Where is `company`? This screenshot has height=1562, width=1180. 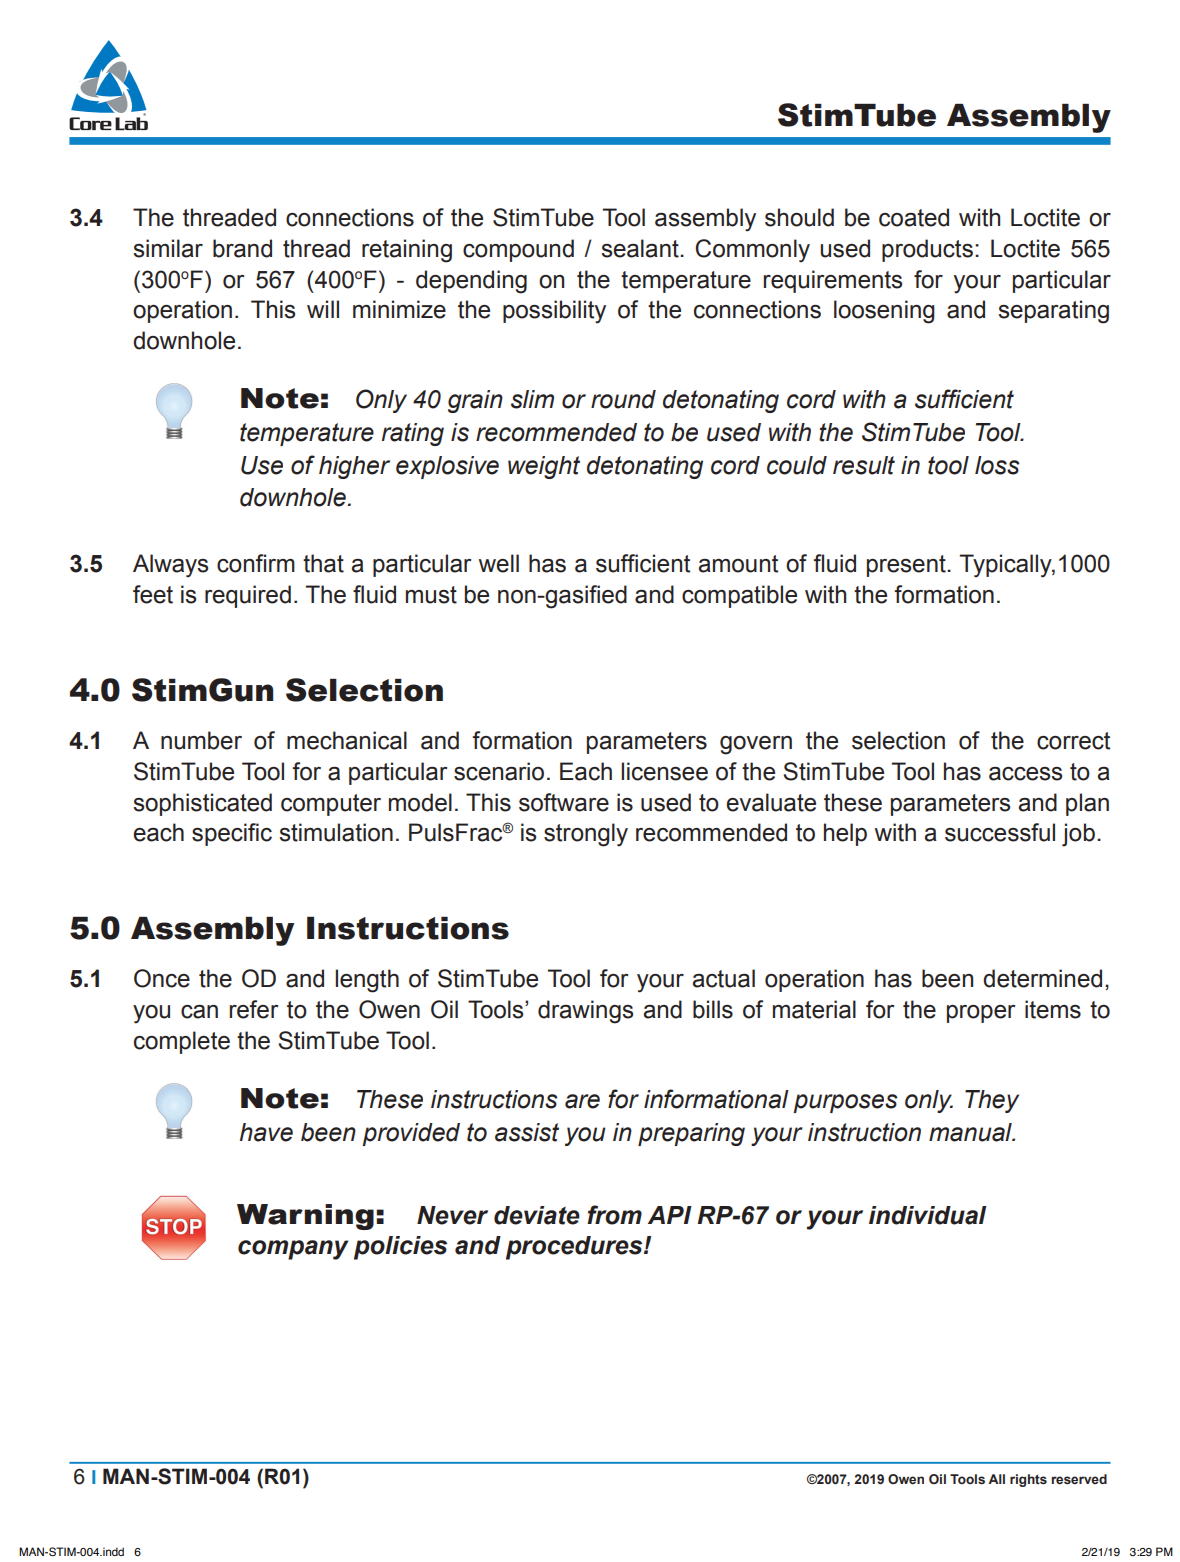 company is located at coordinates (293, 1250).
